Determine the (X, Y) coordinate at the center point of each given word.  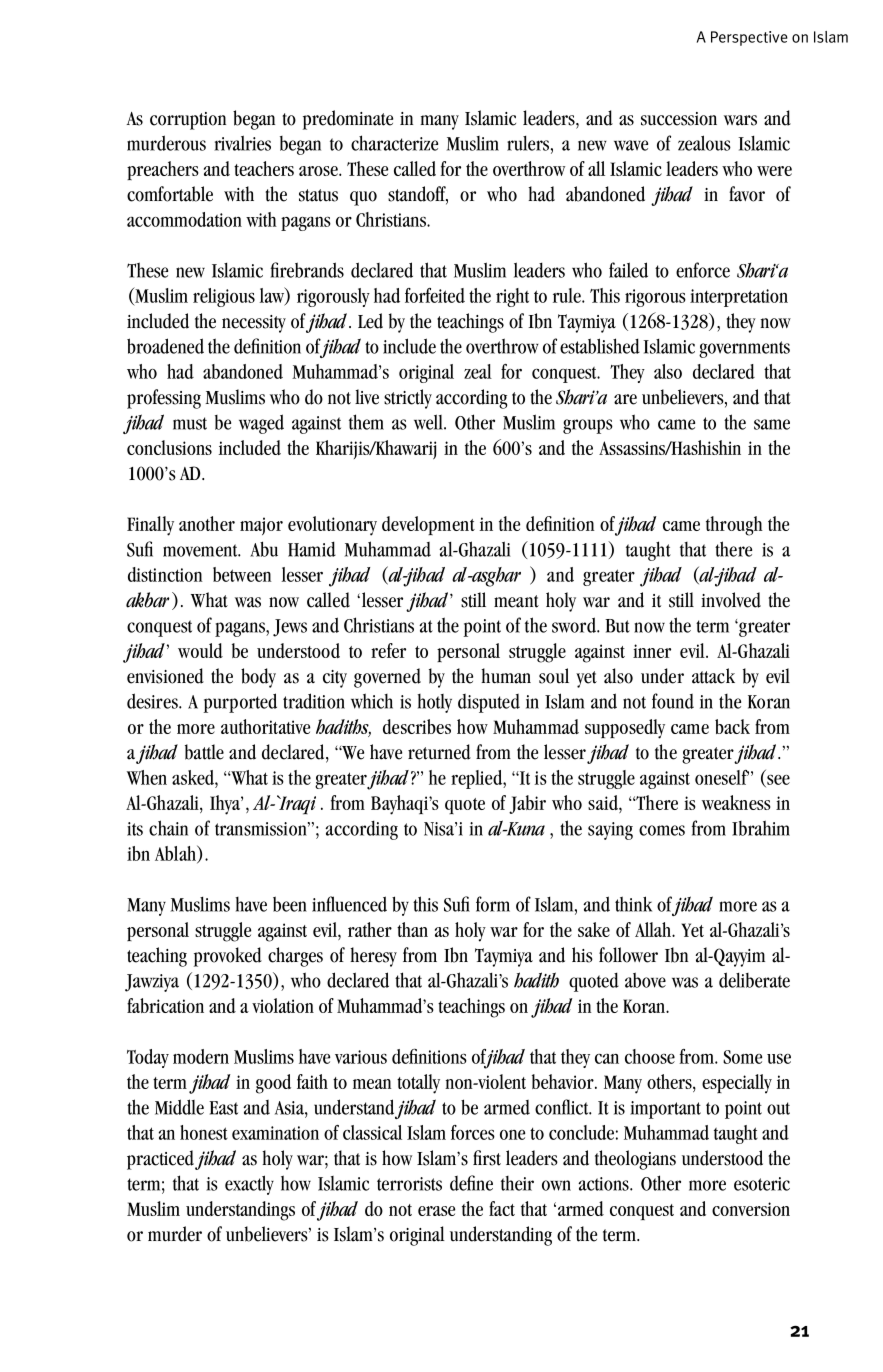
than (412, 929)
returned (439, 752)
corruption (188, 121)
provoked (228, 957)
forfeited (435, 295)
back (732, 726)
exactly (249, 1185)
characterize (394, 143)
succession (679, 119)
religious (224, 297)
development (428, 525)
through (734, 526)
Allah (654, 929)
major (261, 526)
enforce (703, 270)
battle (204, 752)
